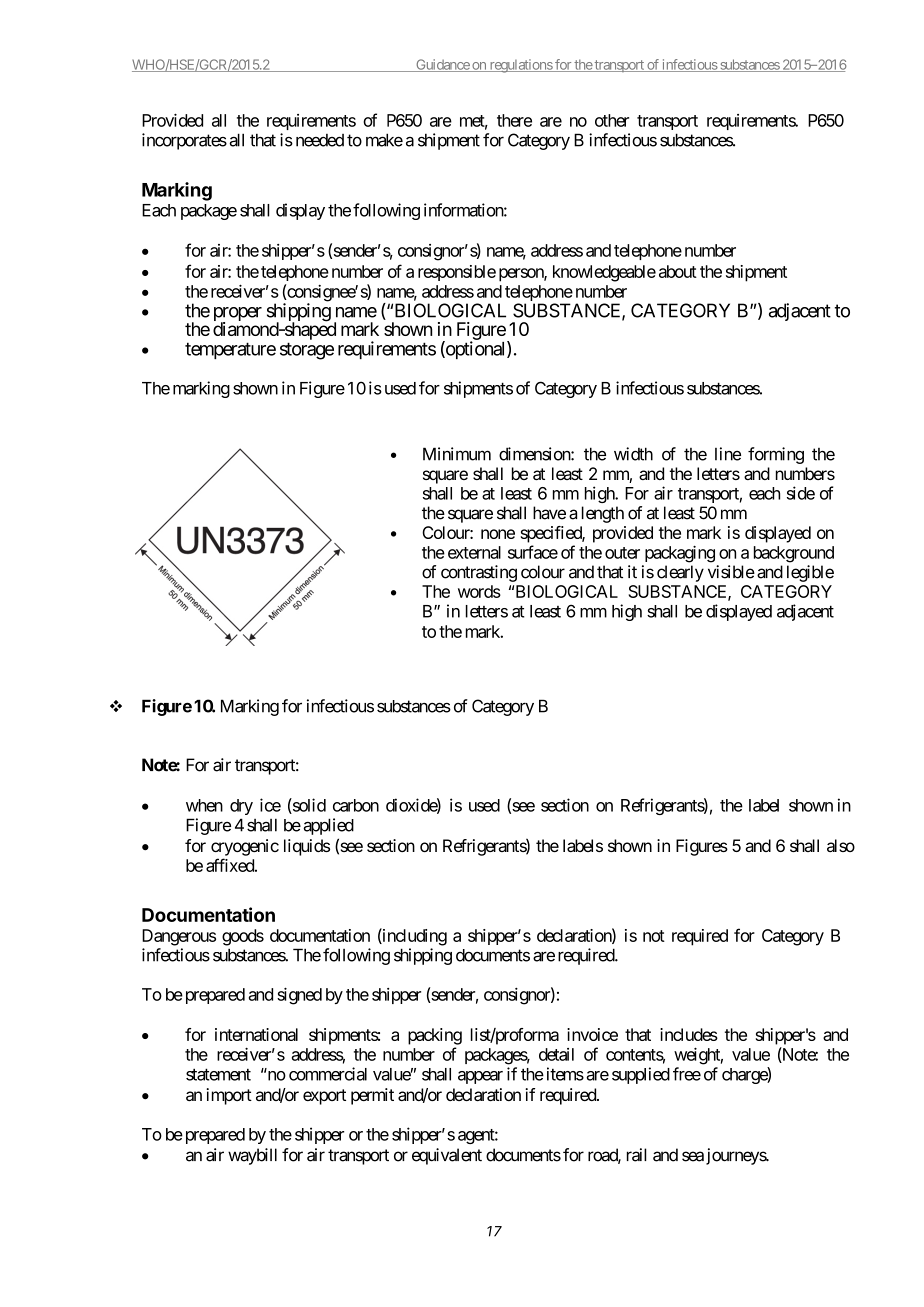 The width and height of the image is (924, 1307). Describe the element at coordinates (229, 1096) in the image. I see `import` at that location.
